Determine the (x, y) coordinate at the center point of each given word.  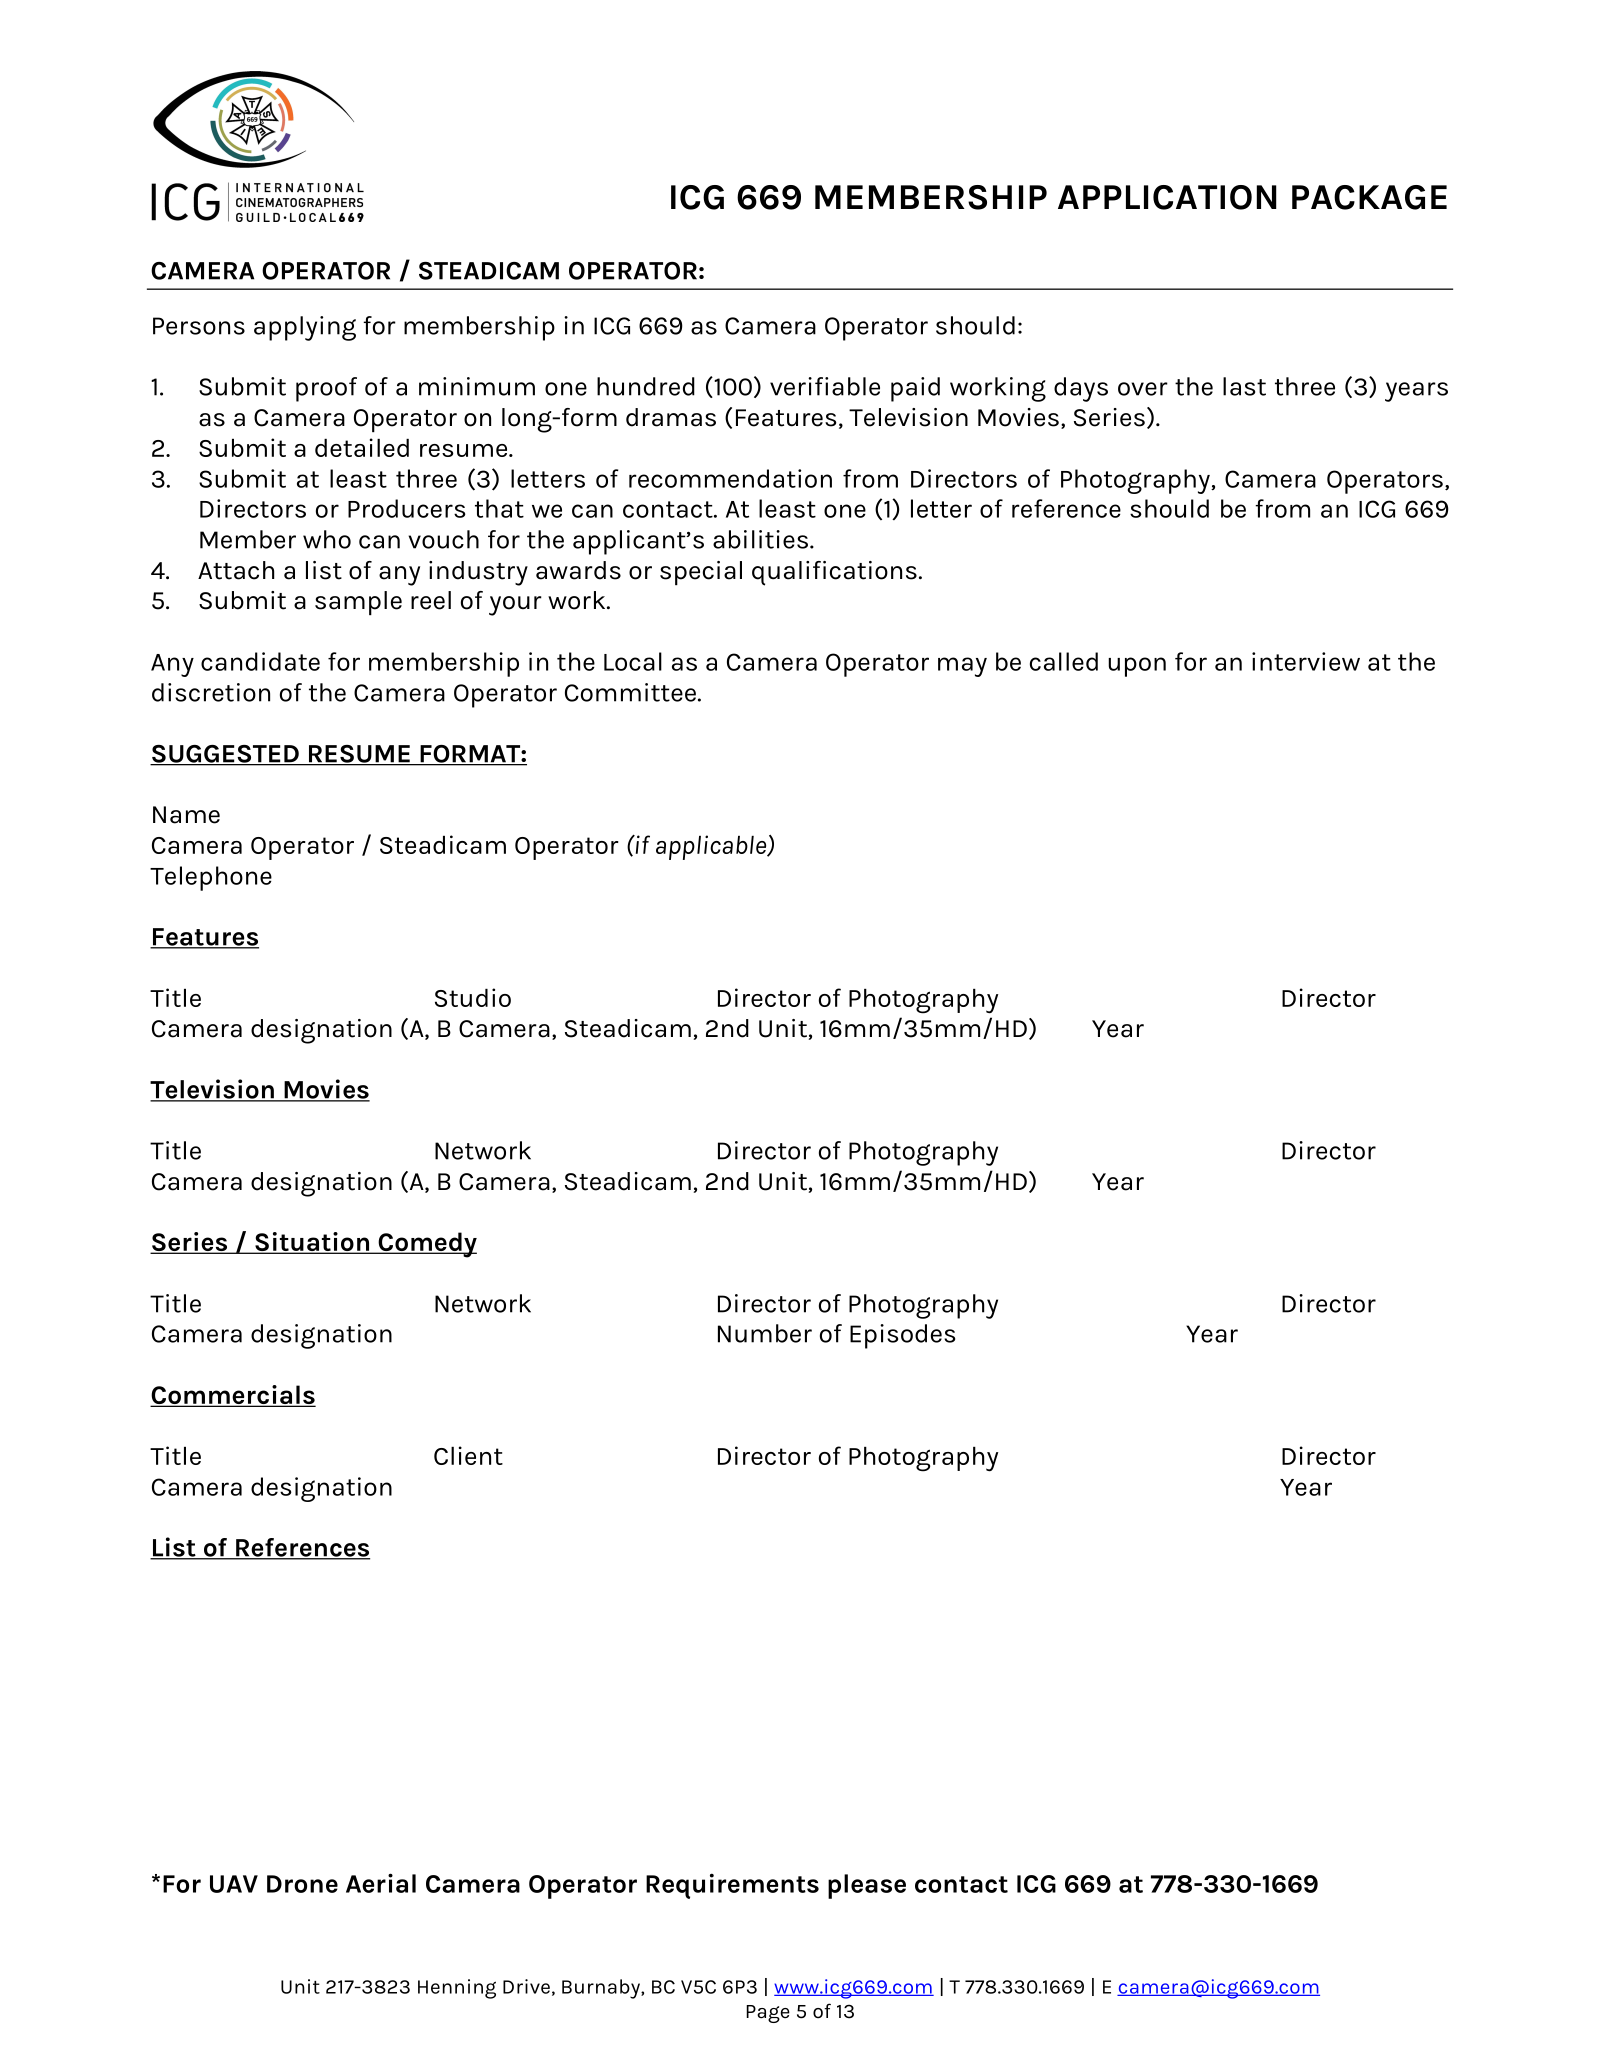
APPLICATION (1167, 197)
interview (1306, 661)
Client (468, 1455)
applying (305, 328)
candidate (260, 661)
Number (765, 1333)
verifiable (825, 386)
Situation (312, 1243)
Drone (302, 1884)
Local (633, 661)
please (867, 1886)
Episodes (902, 1336)
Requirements (732, 1886)
